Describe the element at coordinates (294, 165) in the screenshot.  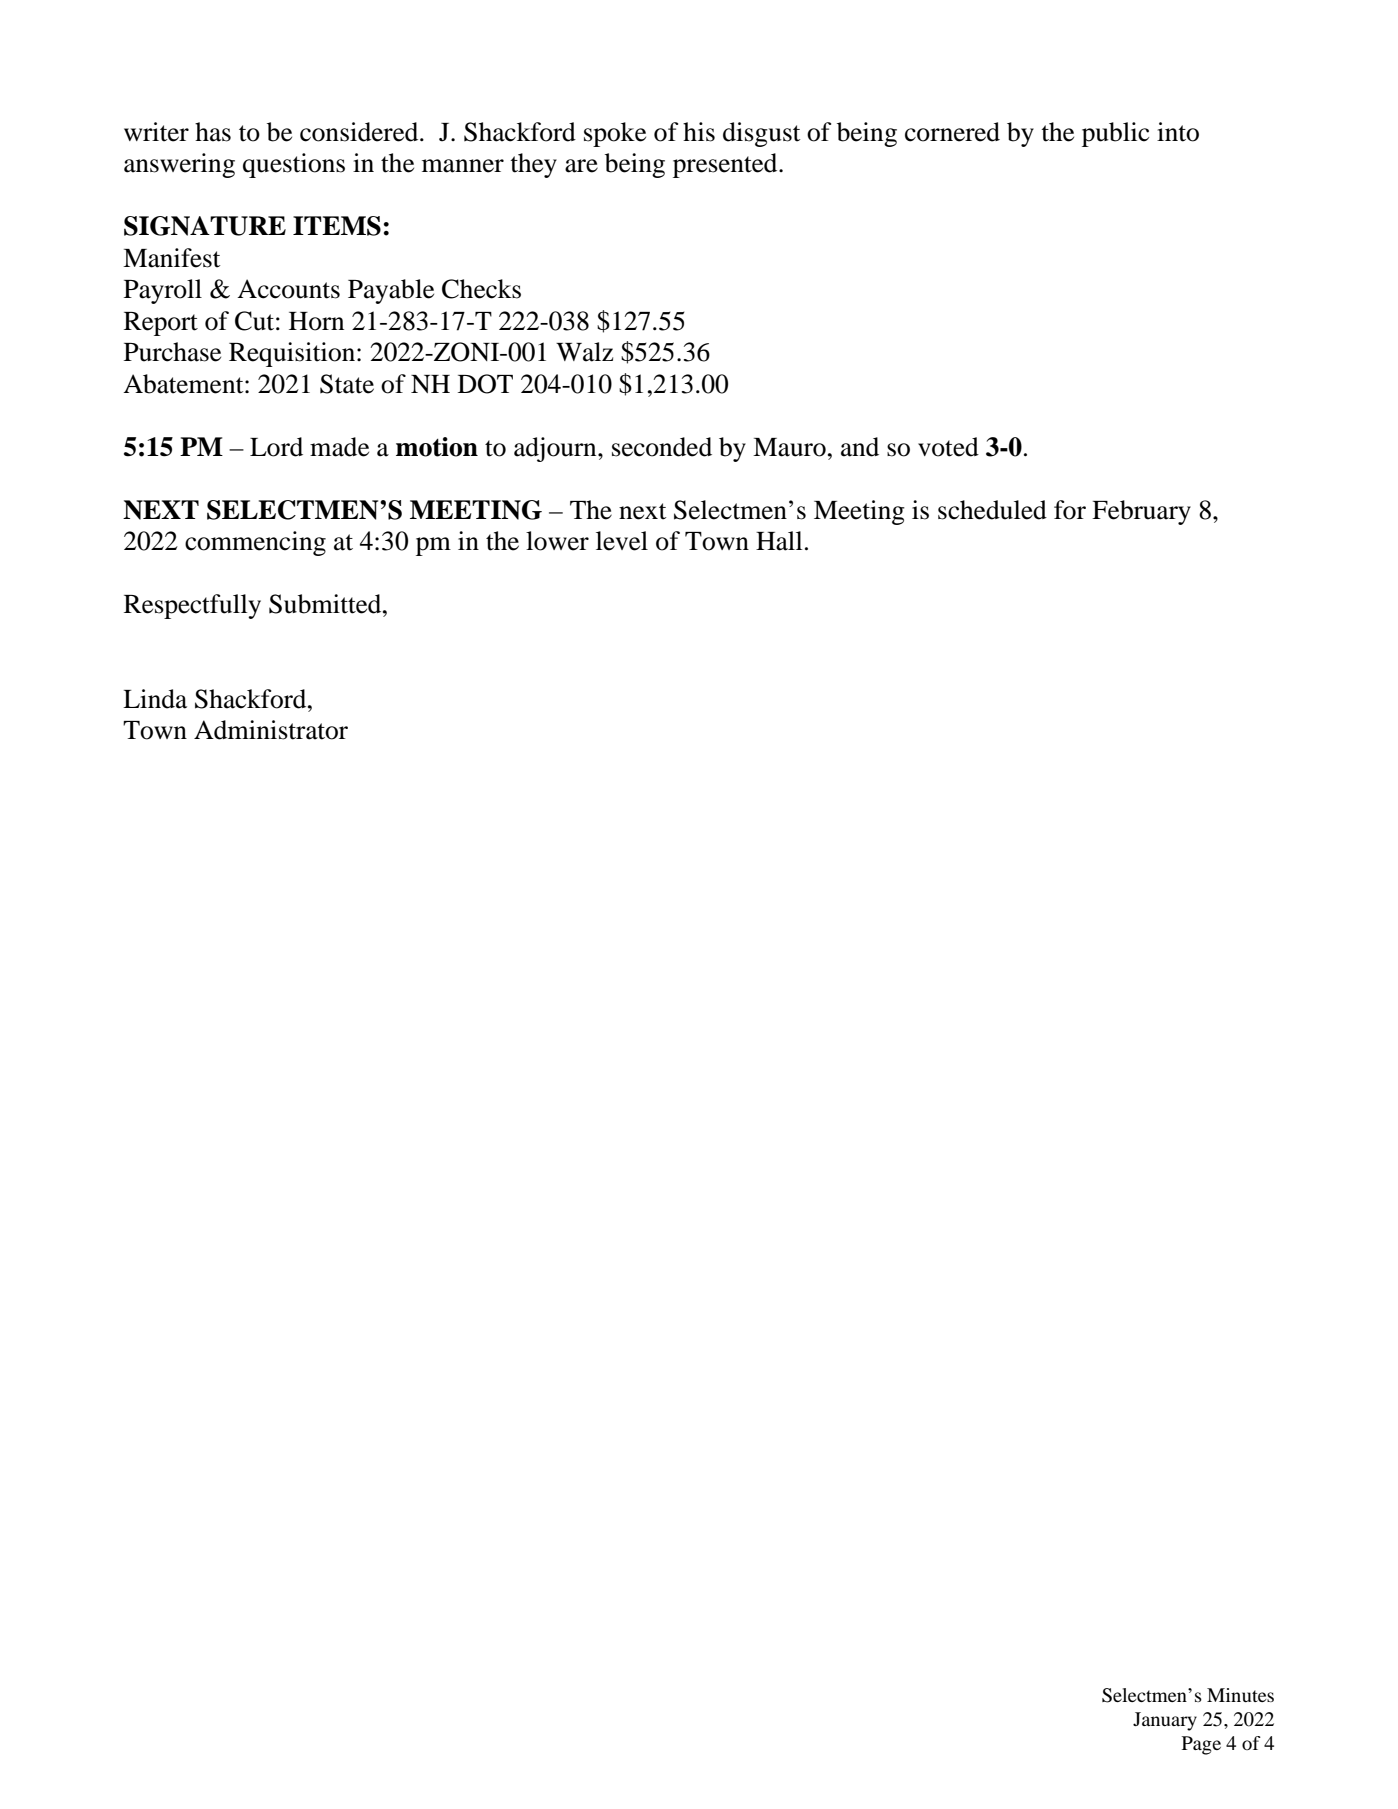
I see `questions` at that location.
